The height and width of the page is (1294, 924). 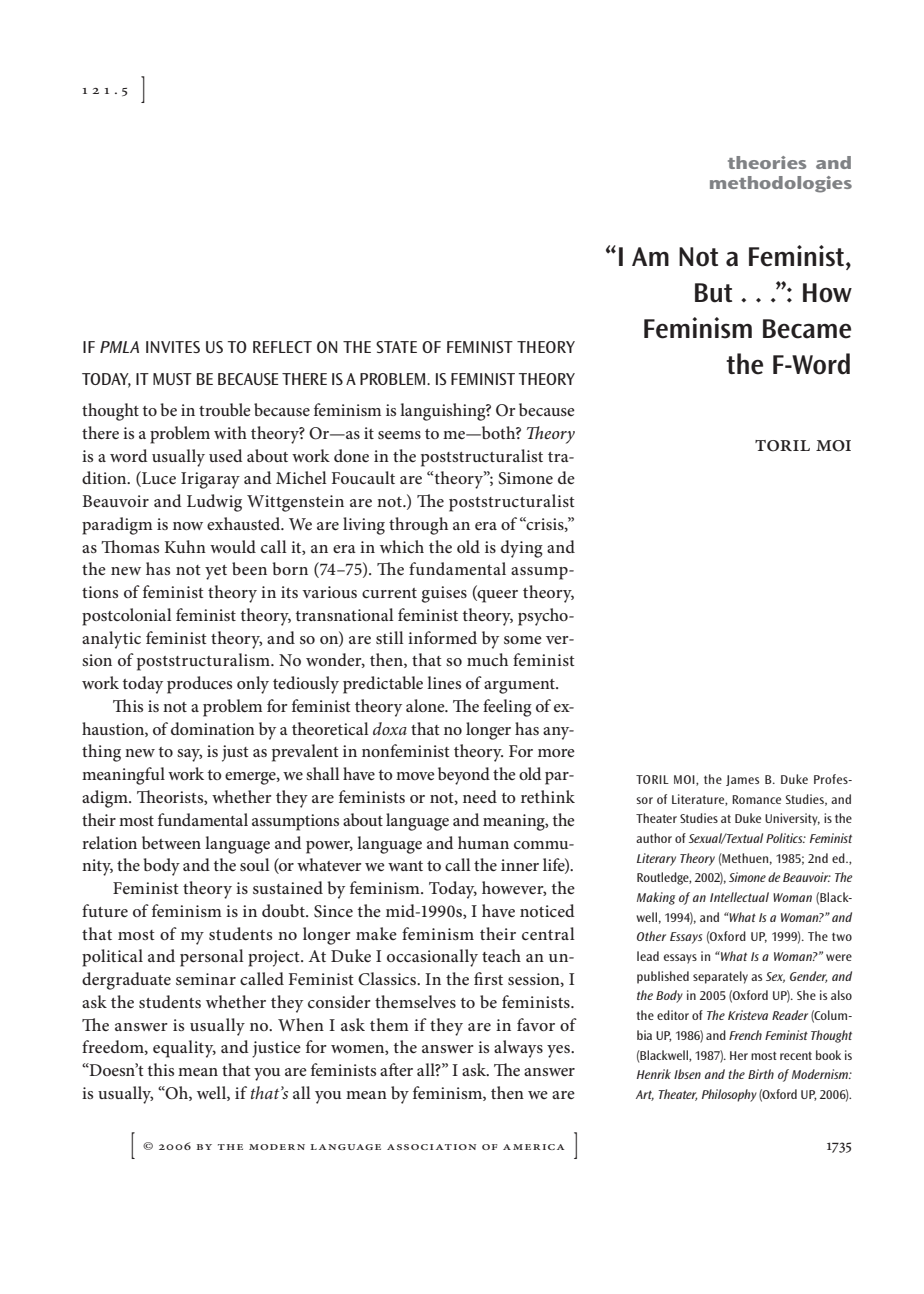 I want to click on equality, so click(x=184, y=1049).
